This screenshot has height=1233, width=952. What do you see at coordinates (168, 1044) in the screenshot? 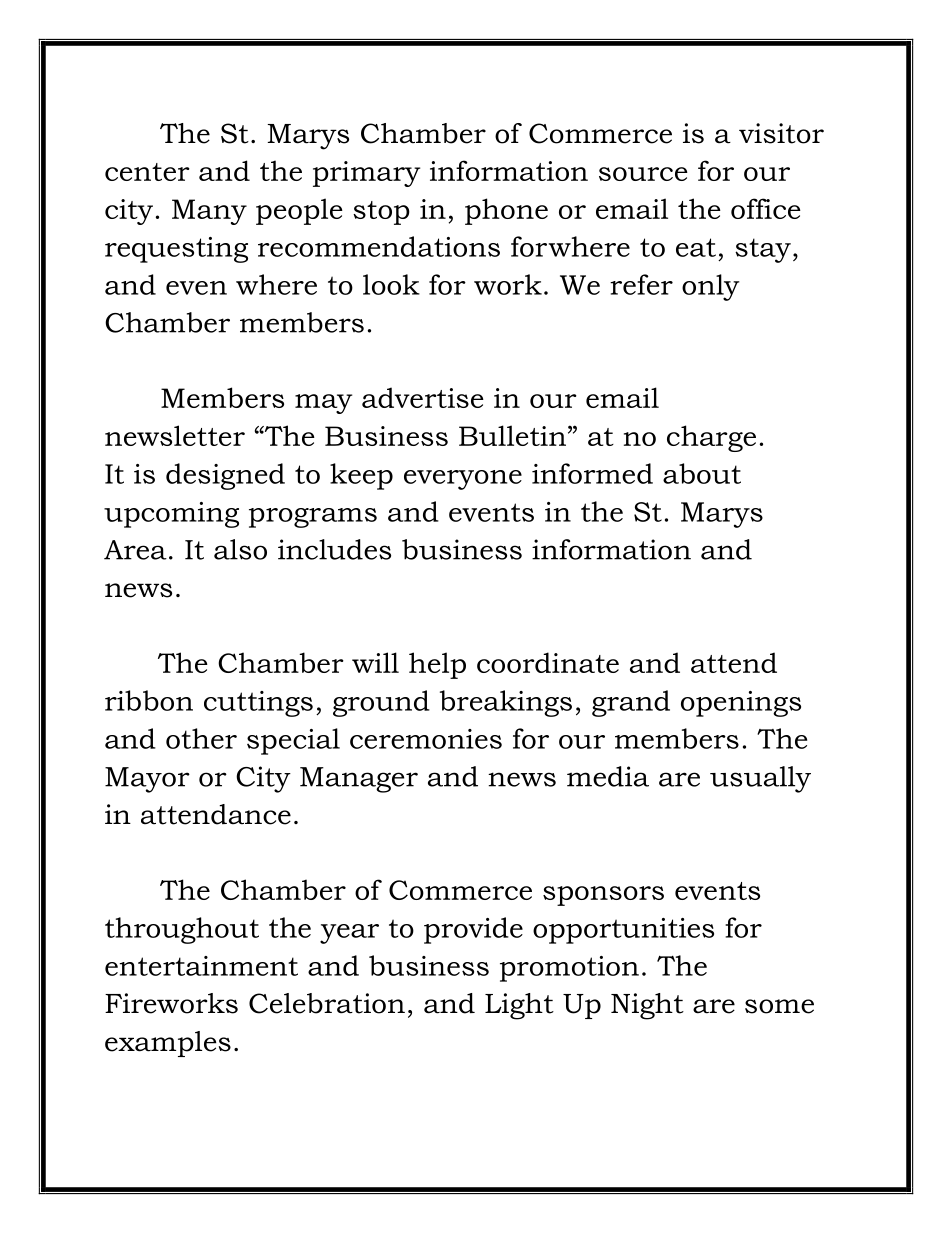
I see `examples` at bounding box center [168, 1044].
